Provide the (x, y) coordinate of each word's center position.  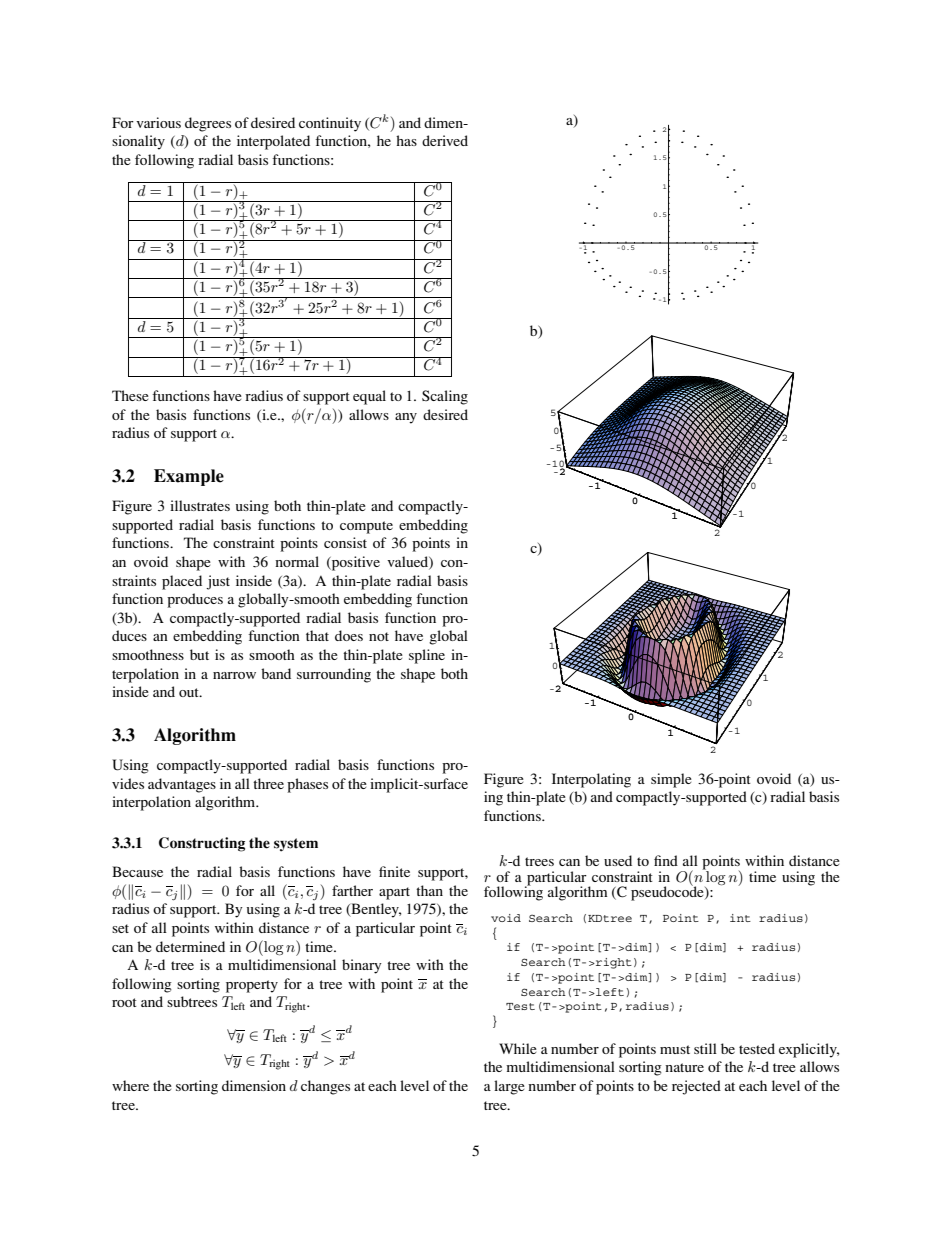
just (218, 582)
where (130, 1085)
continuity (330, 124)
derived (445, 140)
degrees (208, 124)
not (379, 636)
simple (671, 780)
